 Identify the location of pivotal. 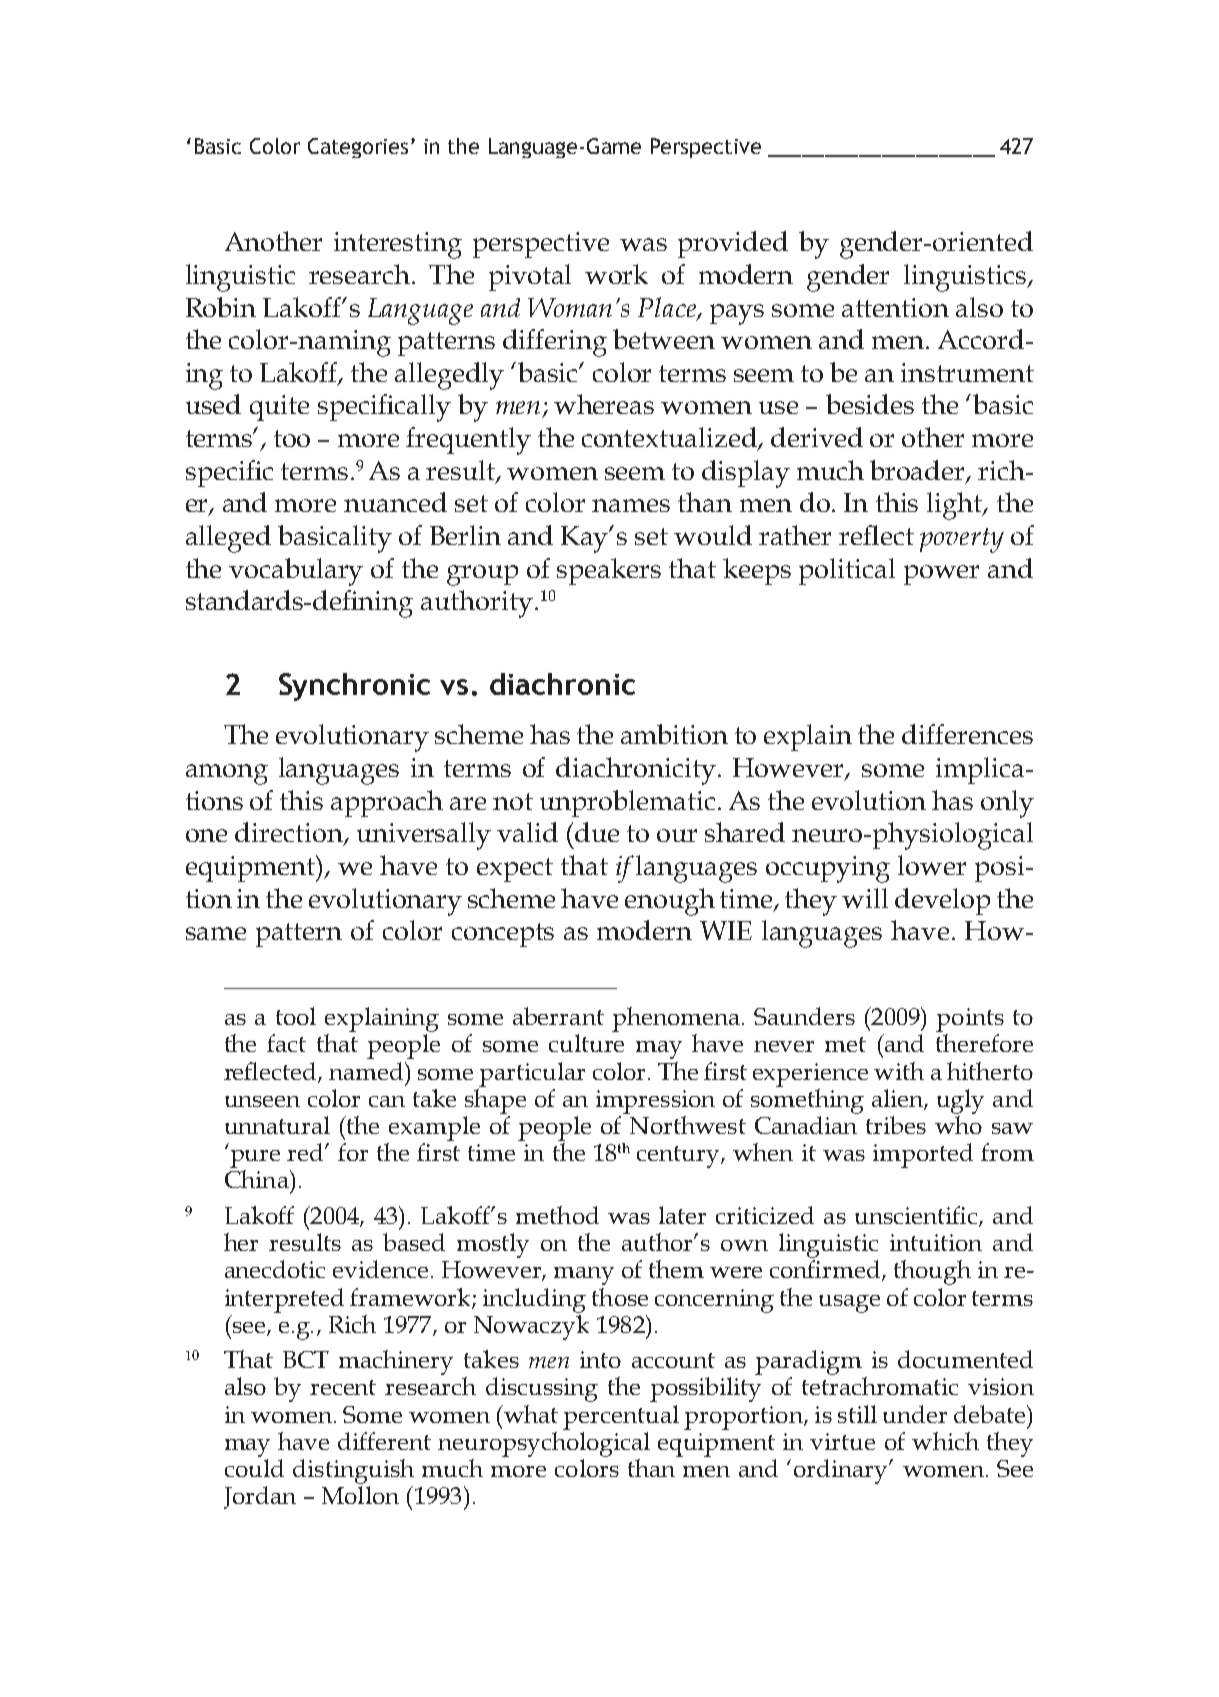
(530, 277).
